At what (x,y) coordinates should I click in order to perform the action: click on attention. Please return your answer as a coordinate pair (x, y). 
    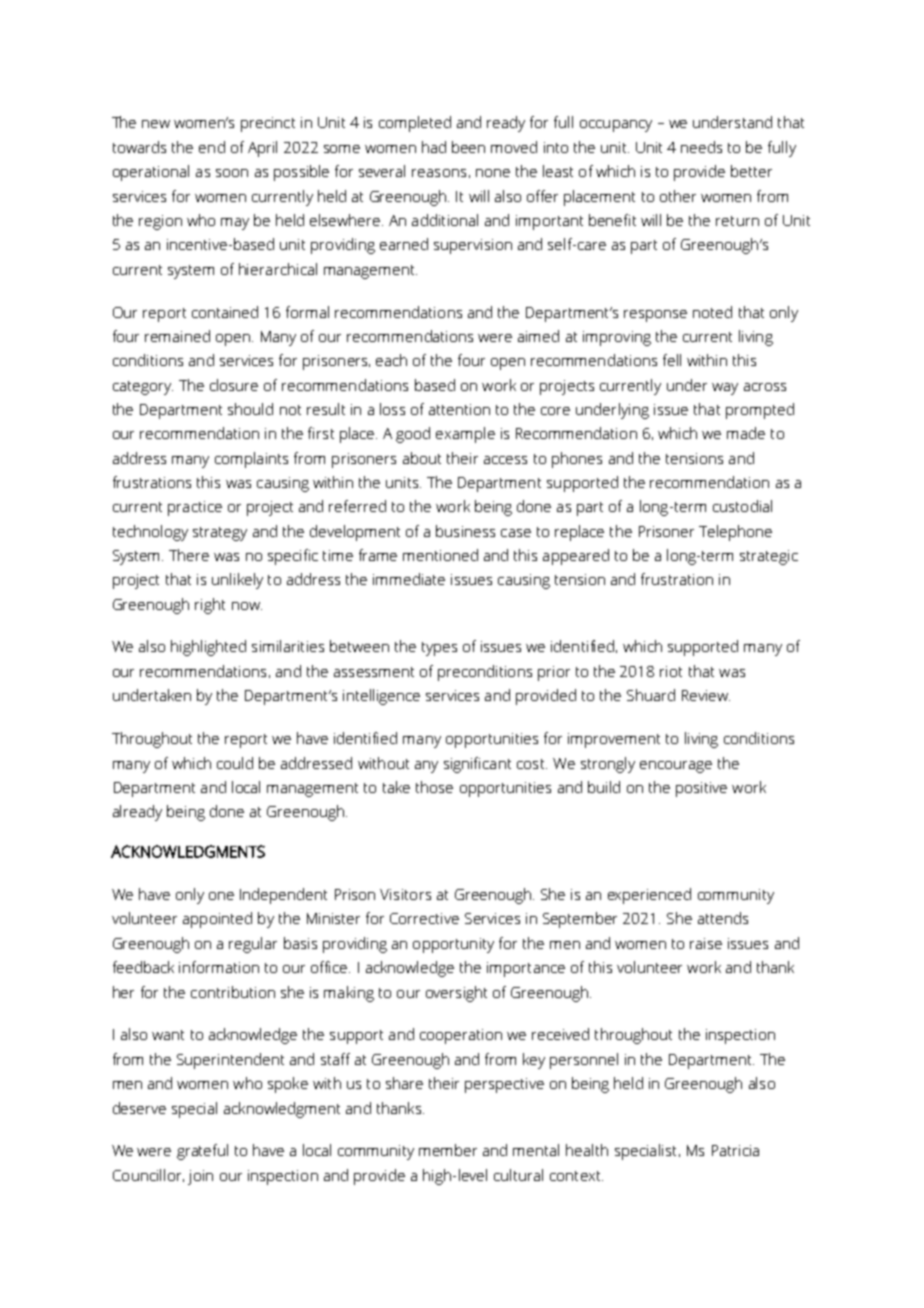
    Looking at the image, I should click on (459, 409).
